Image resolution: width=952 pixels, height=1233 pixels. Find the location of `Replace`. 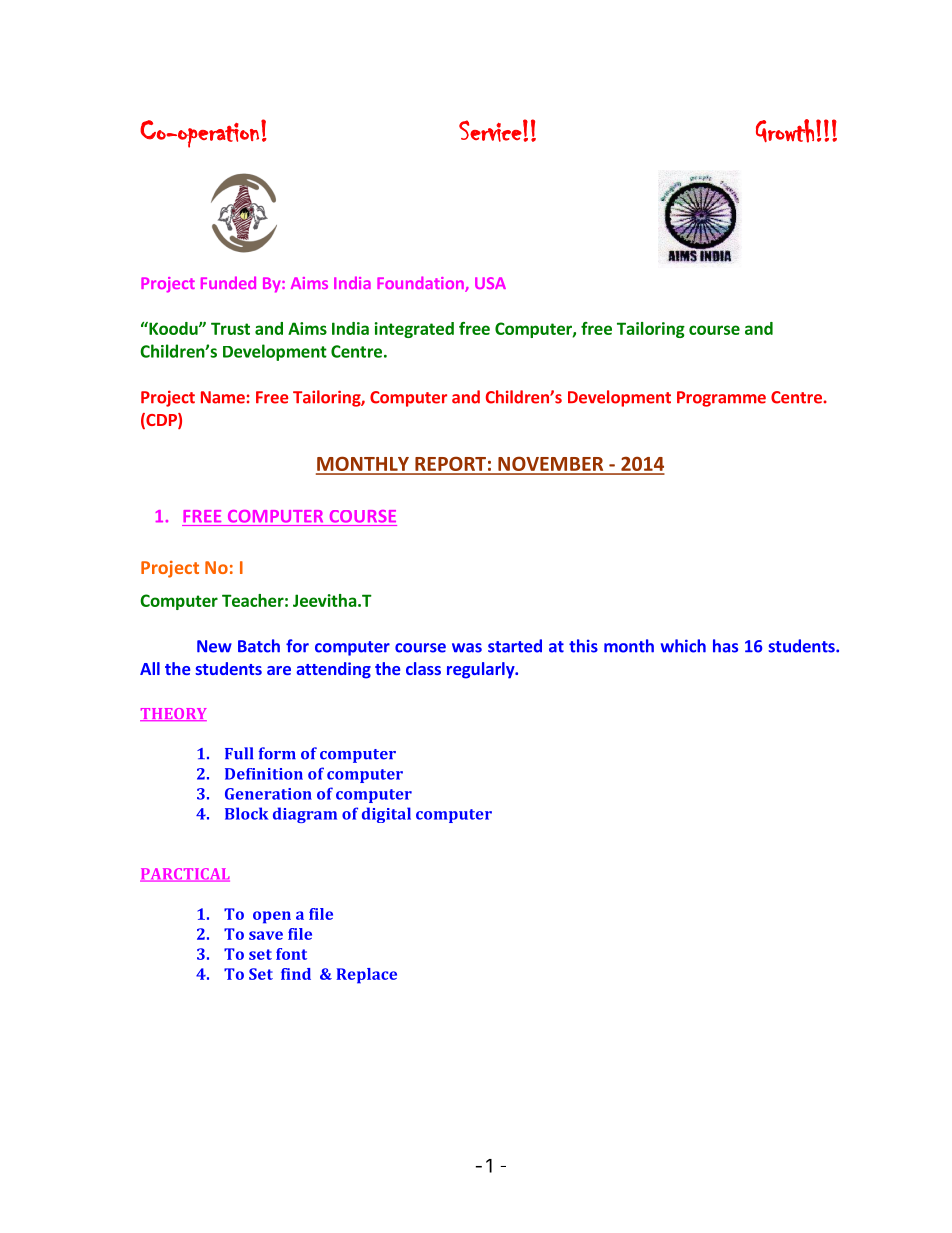

Replace is located at coordinates (367, 976).
